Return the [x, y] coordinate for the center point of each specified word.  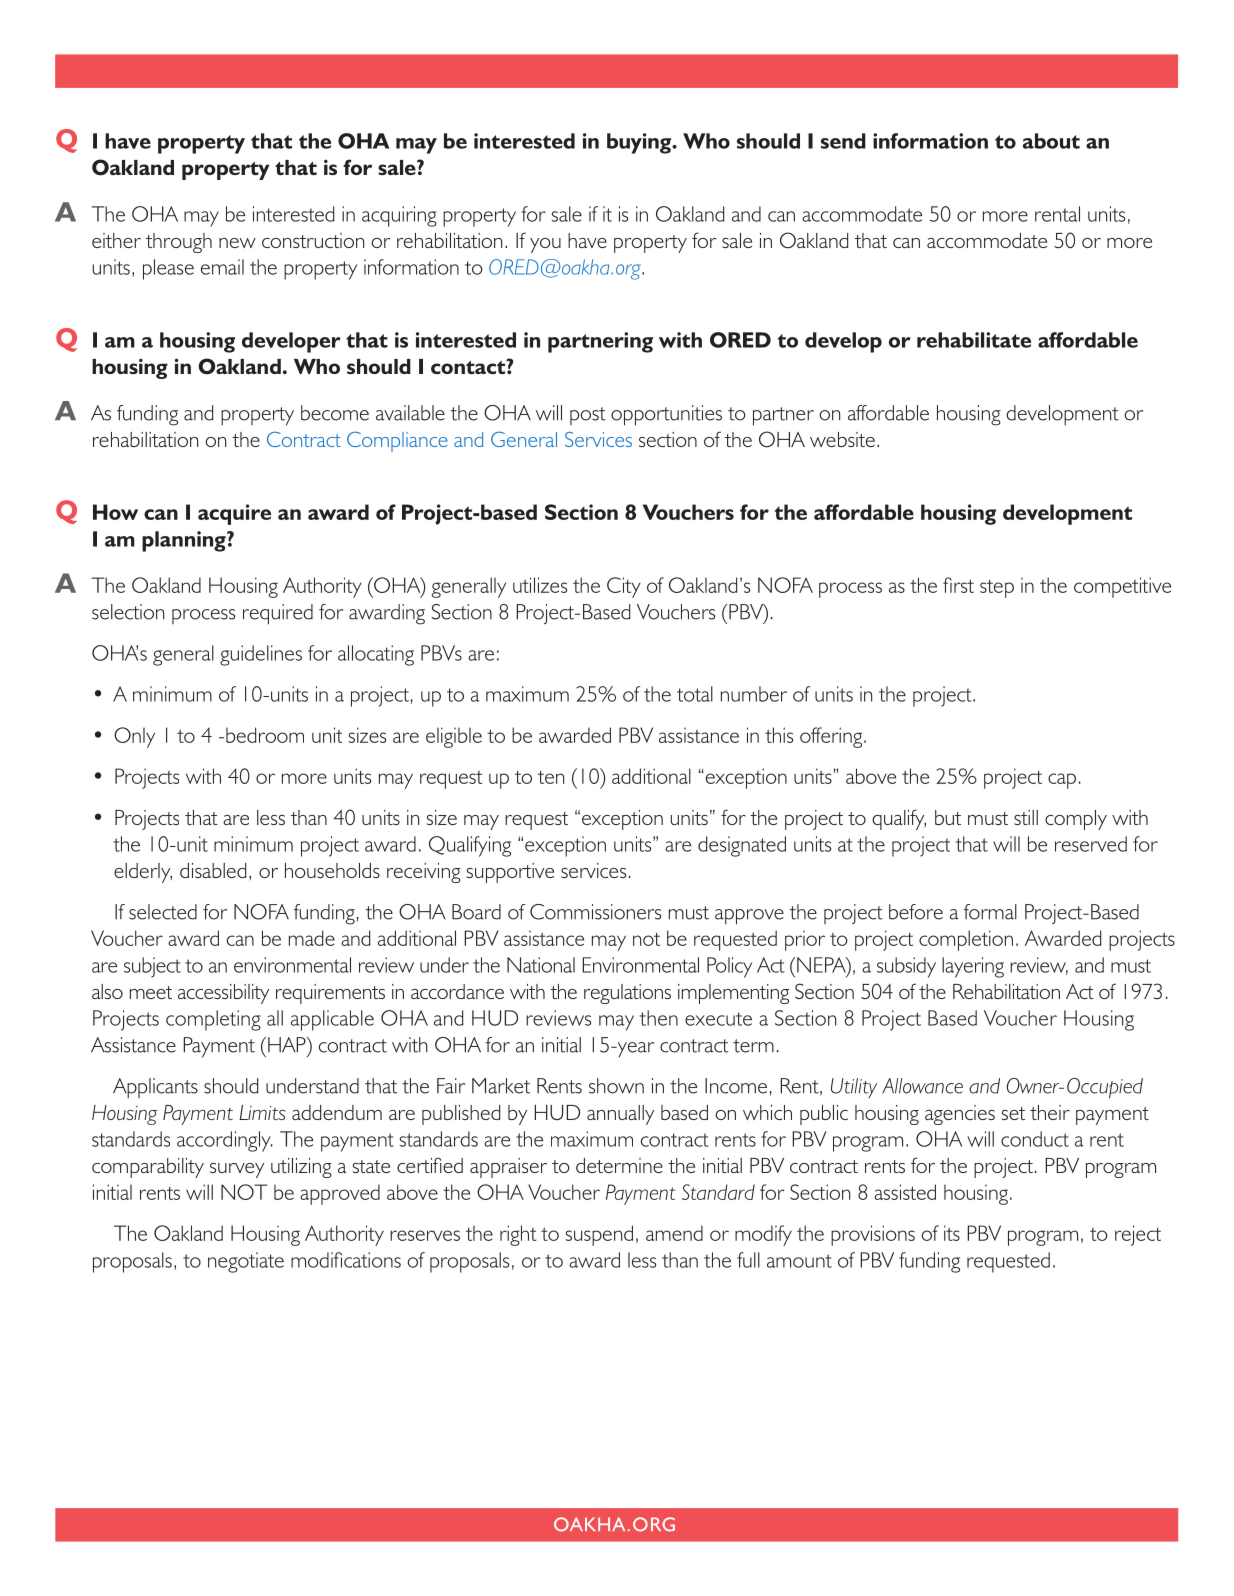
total [695, 694]
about [1051, 141]
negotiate [246, 1262]
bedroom [265, 735]
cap [1062, 781]
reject [1138, 1235]
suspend [599, 1235]
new [237, 243]
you [545, 245]
